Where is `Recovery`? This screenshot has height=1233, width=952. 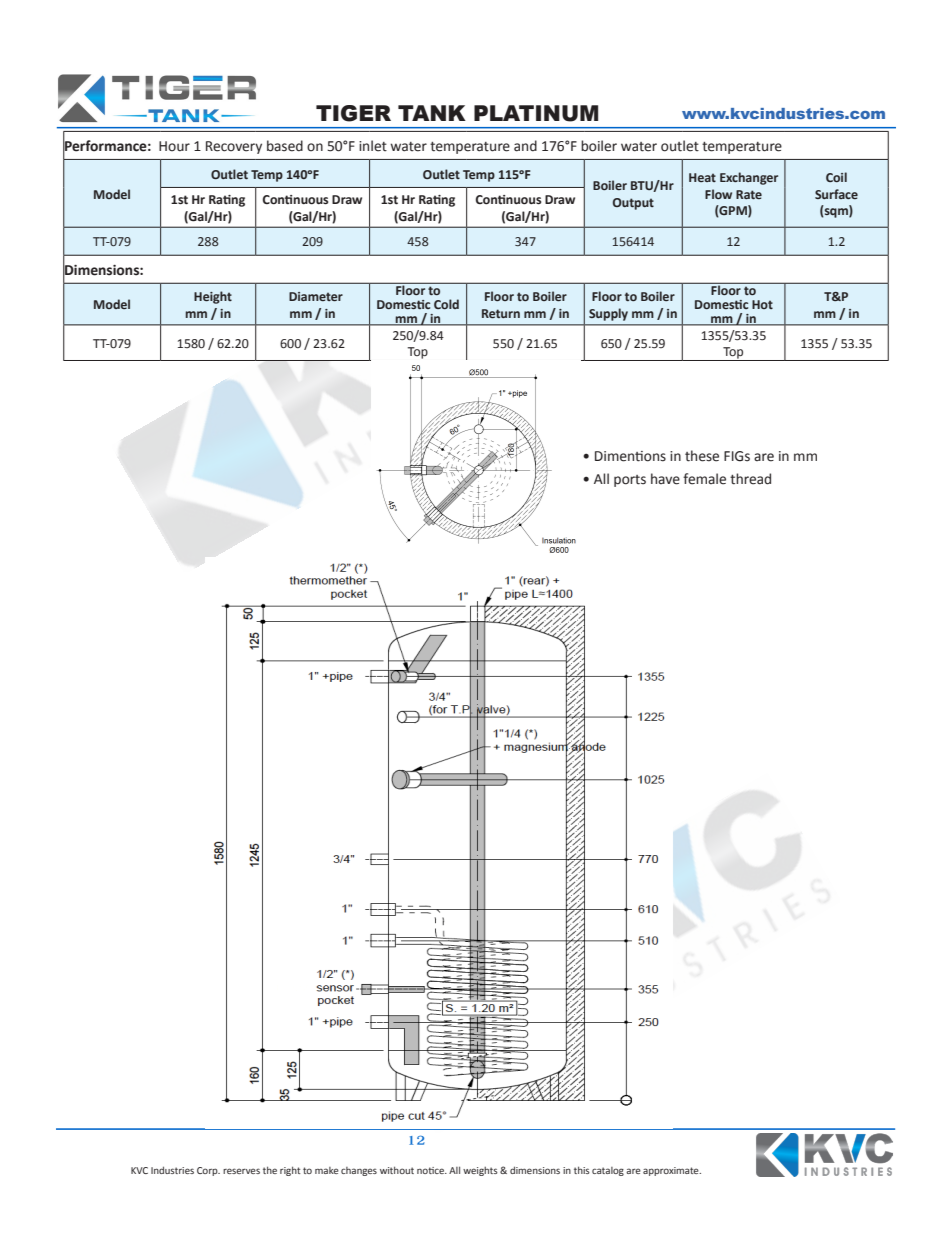
Recovery is located at coordinates (234, 147).
